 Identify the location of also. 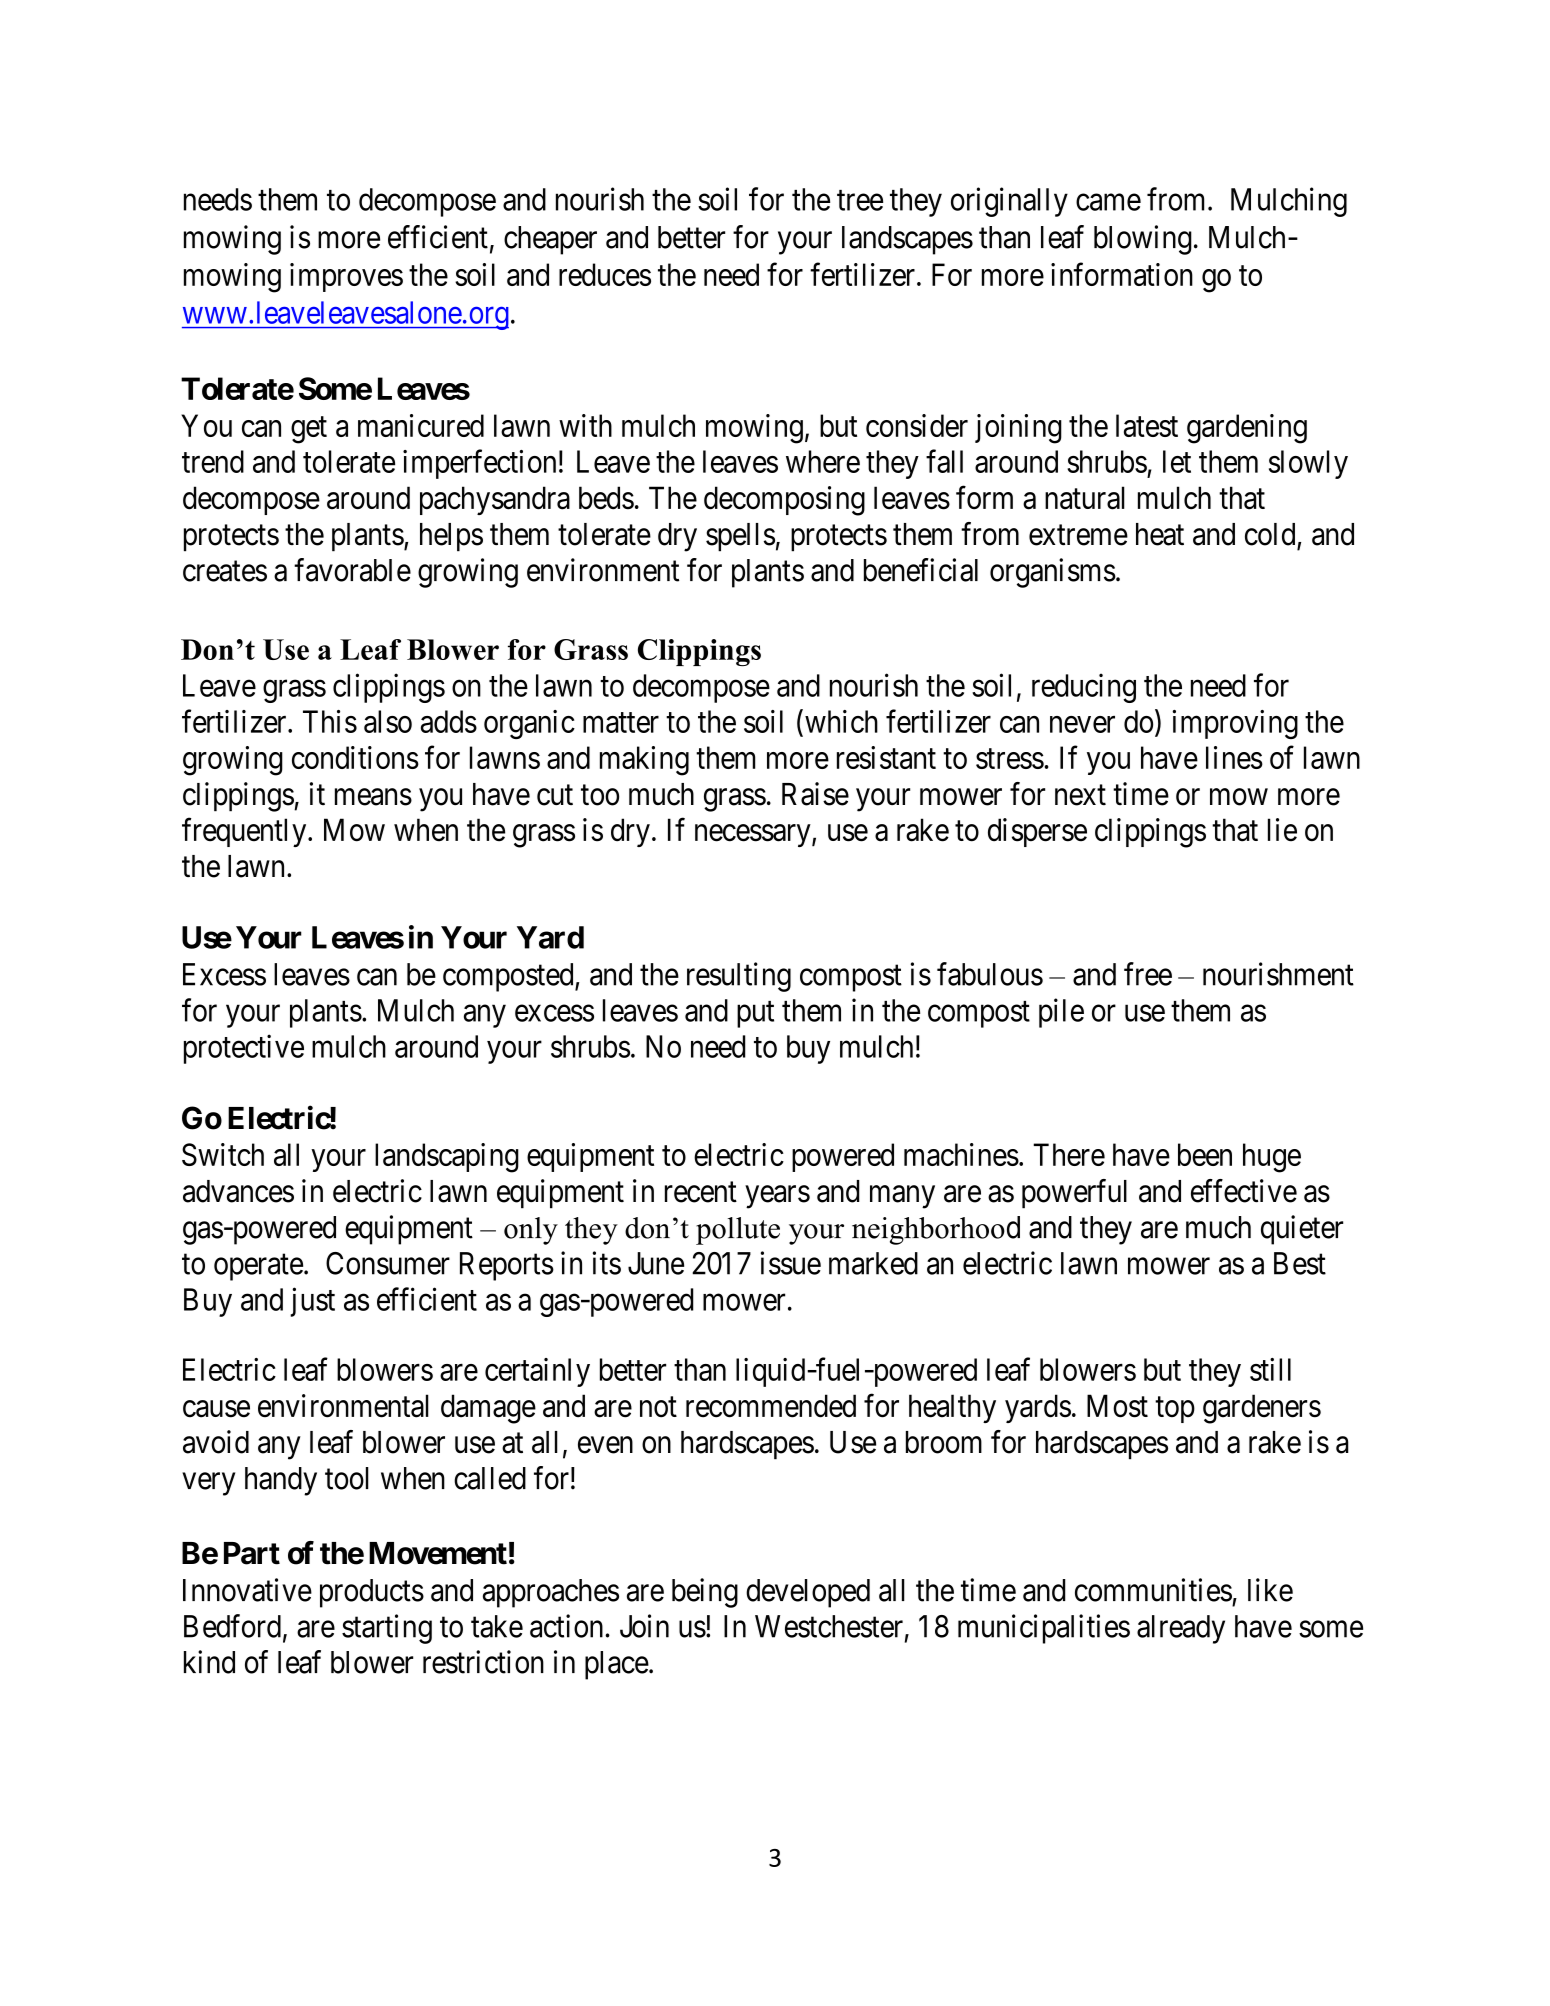
(388, 721).
